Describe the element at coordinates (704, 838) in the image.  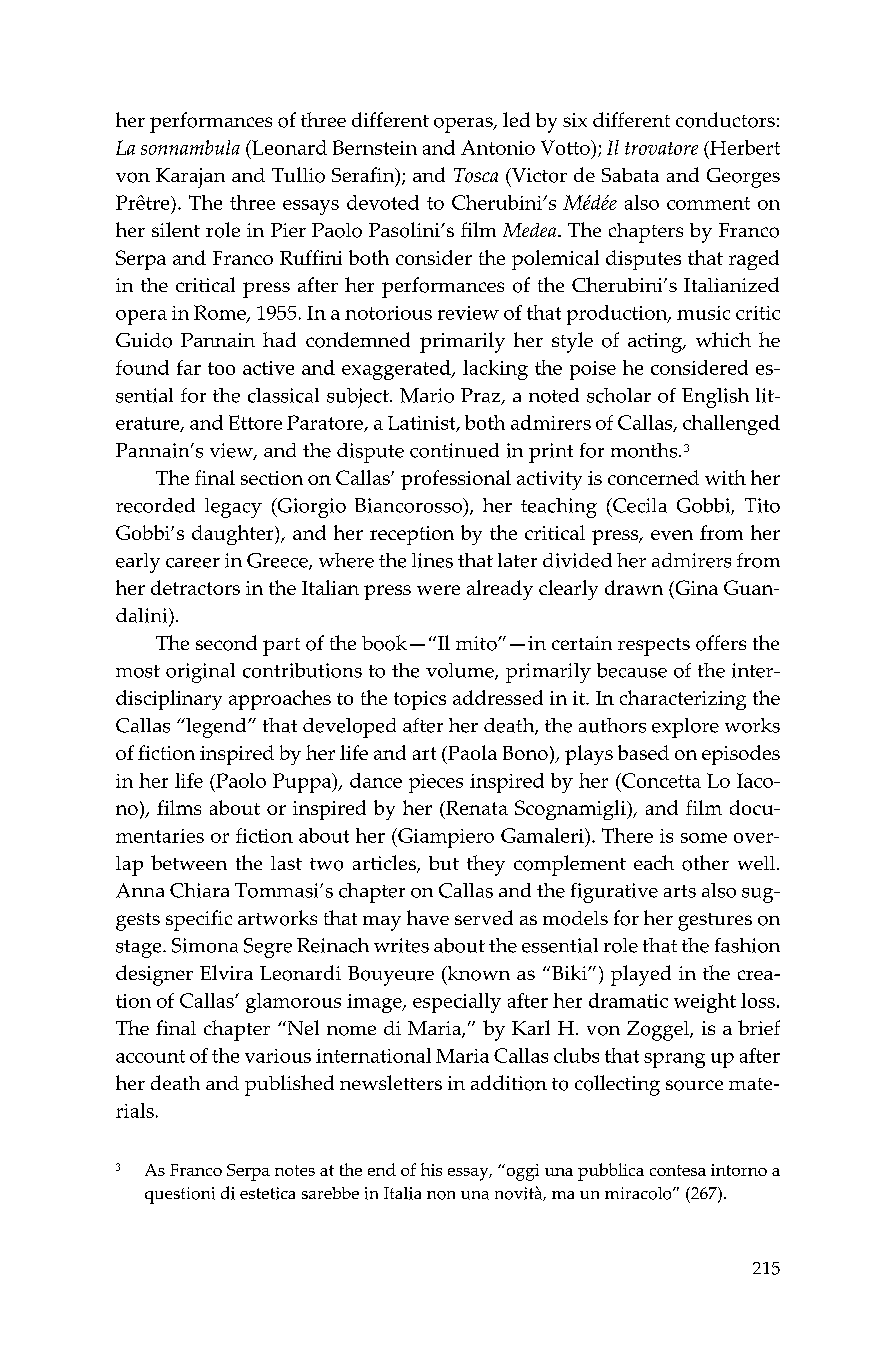
I see `some` at that location.
